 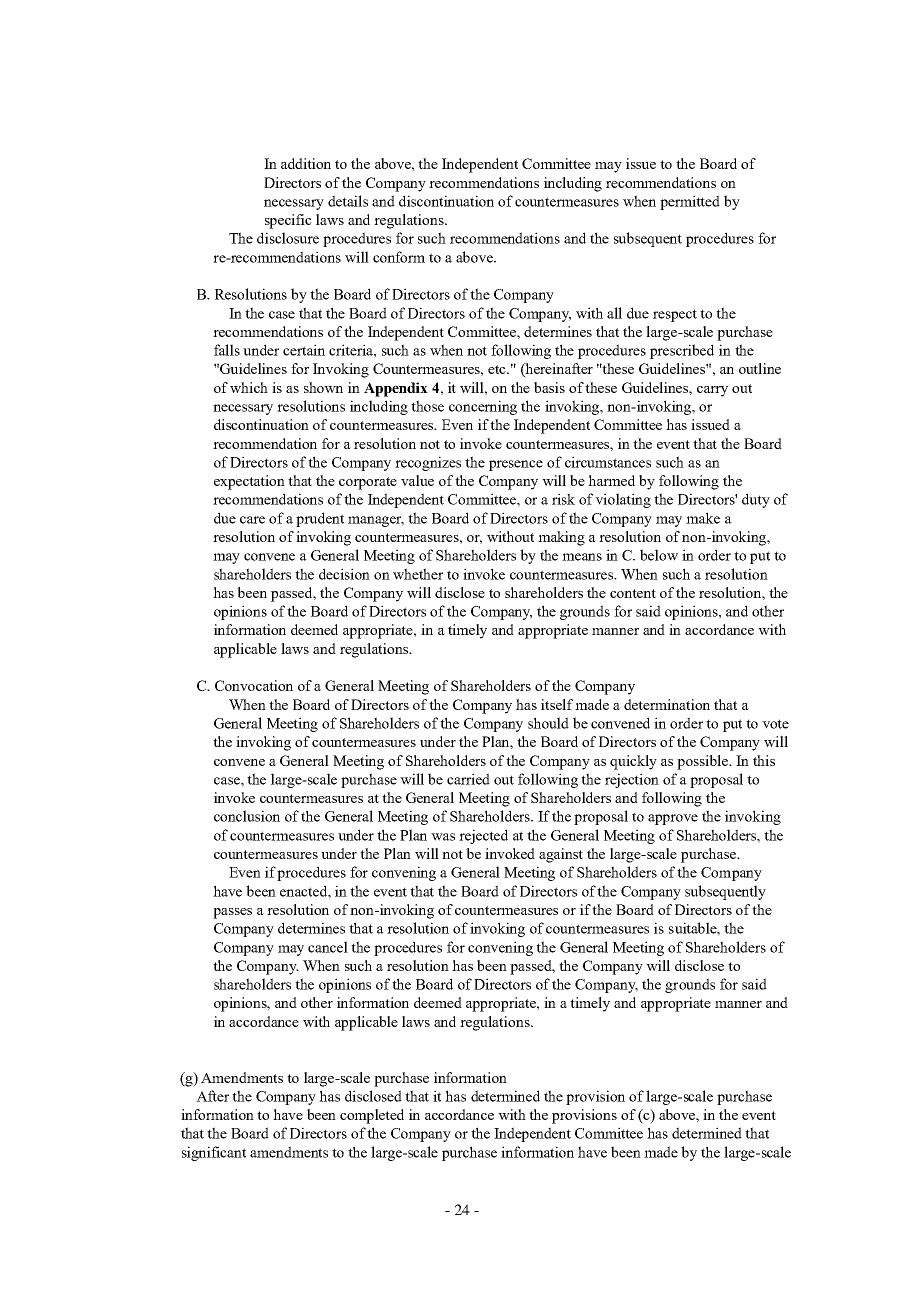 What do you see at coordinates (254, 685) in the image?
I see `Convocation` at bounding box center [254, 685].
